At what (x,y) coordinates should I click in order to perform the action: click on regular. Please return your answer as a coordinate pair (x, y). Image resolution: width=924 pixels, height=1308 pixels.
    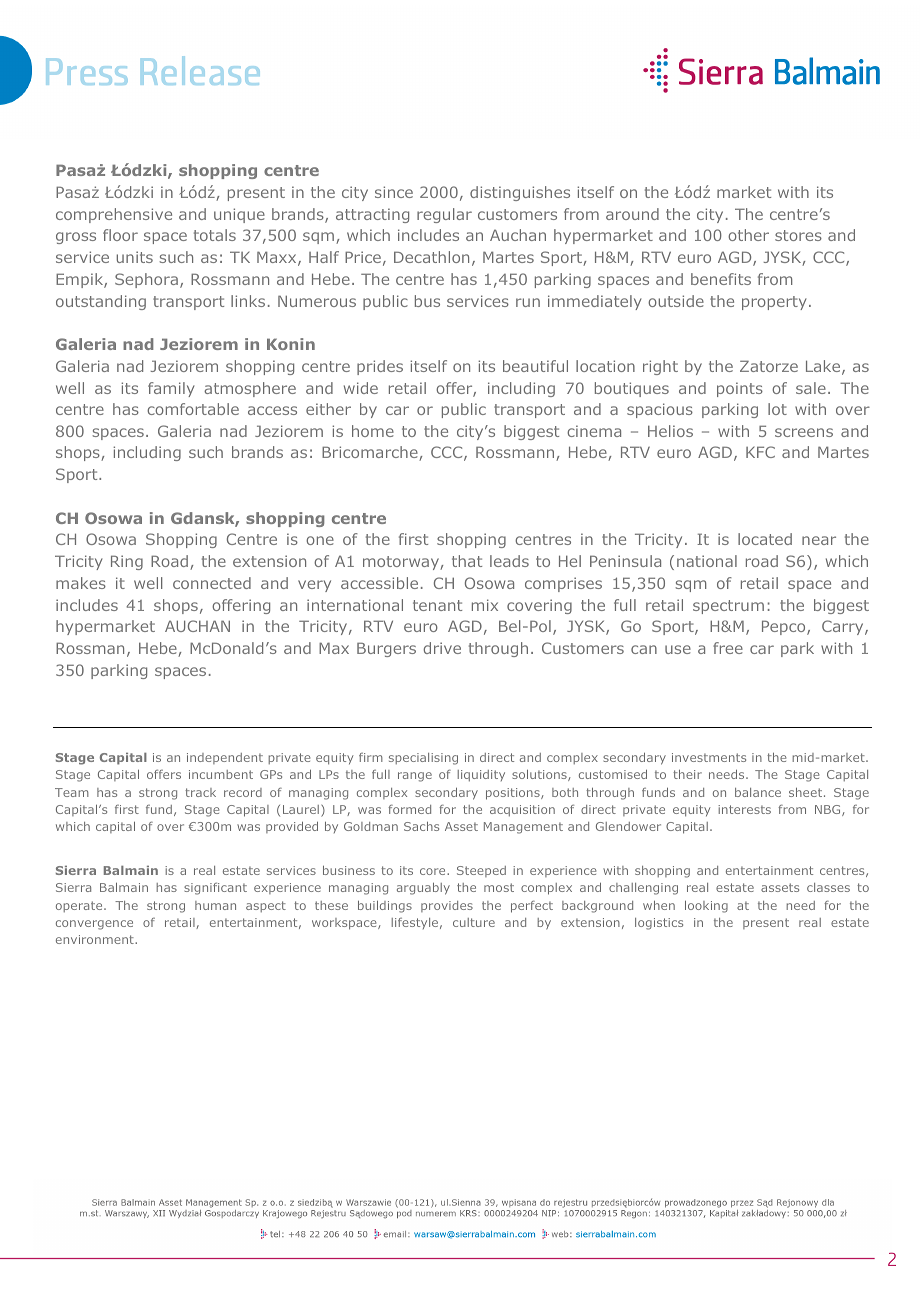
    Looking at the image, I should click on (444, 215).
